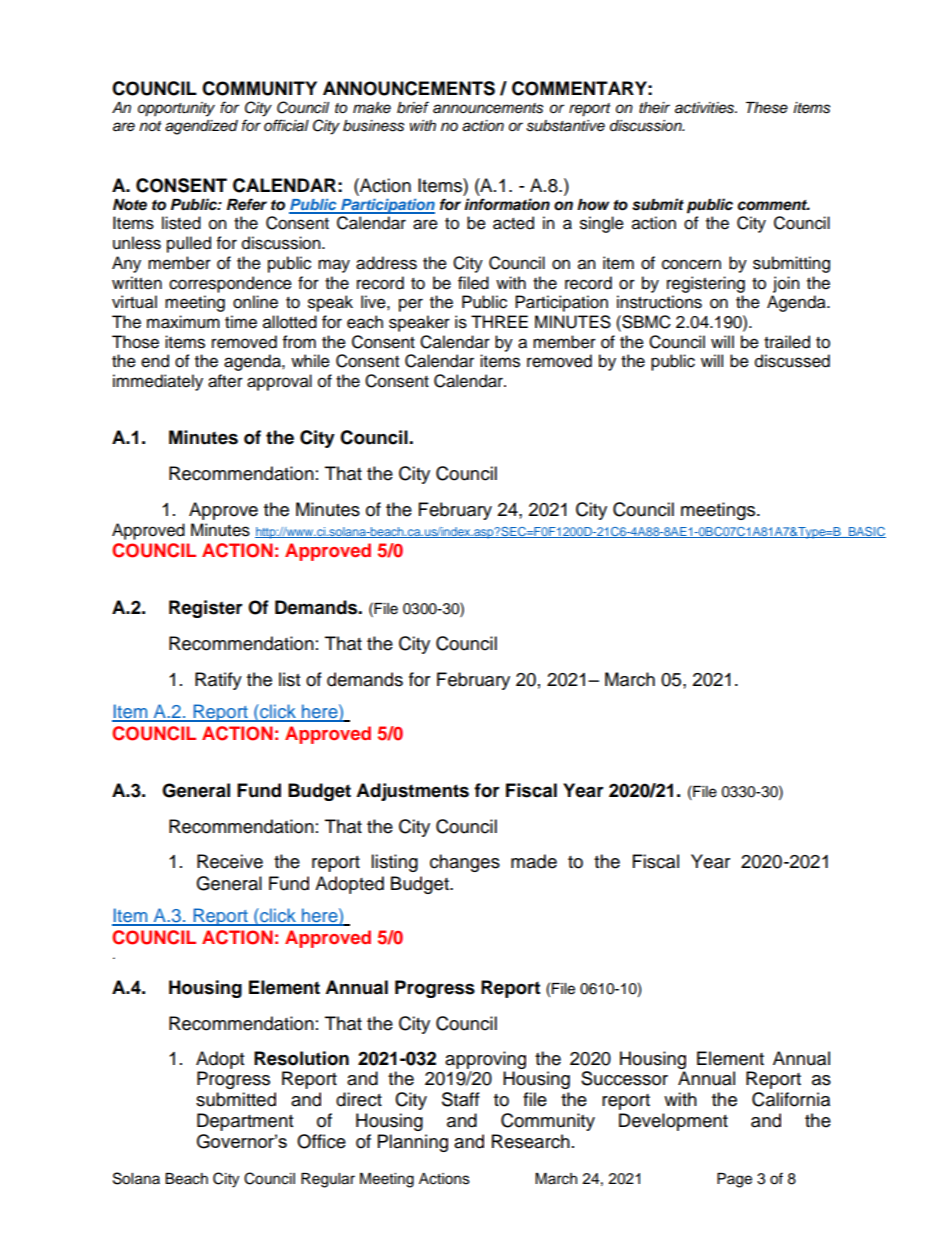 The width and height of the image is (952, 1233). What do you see at coordinates (176, 109) in the image?
I see `opportunity` at bounding box center [176, 109].
